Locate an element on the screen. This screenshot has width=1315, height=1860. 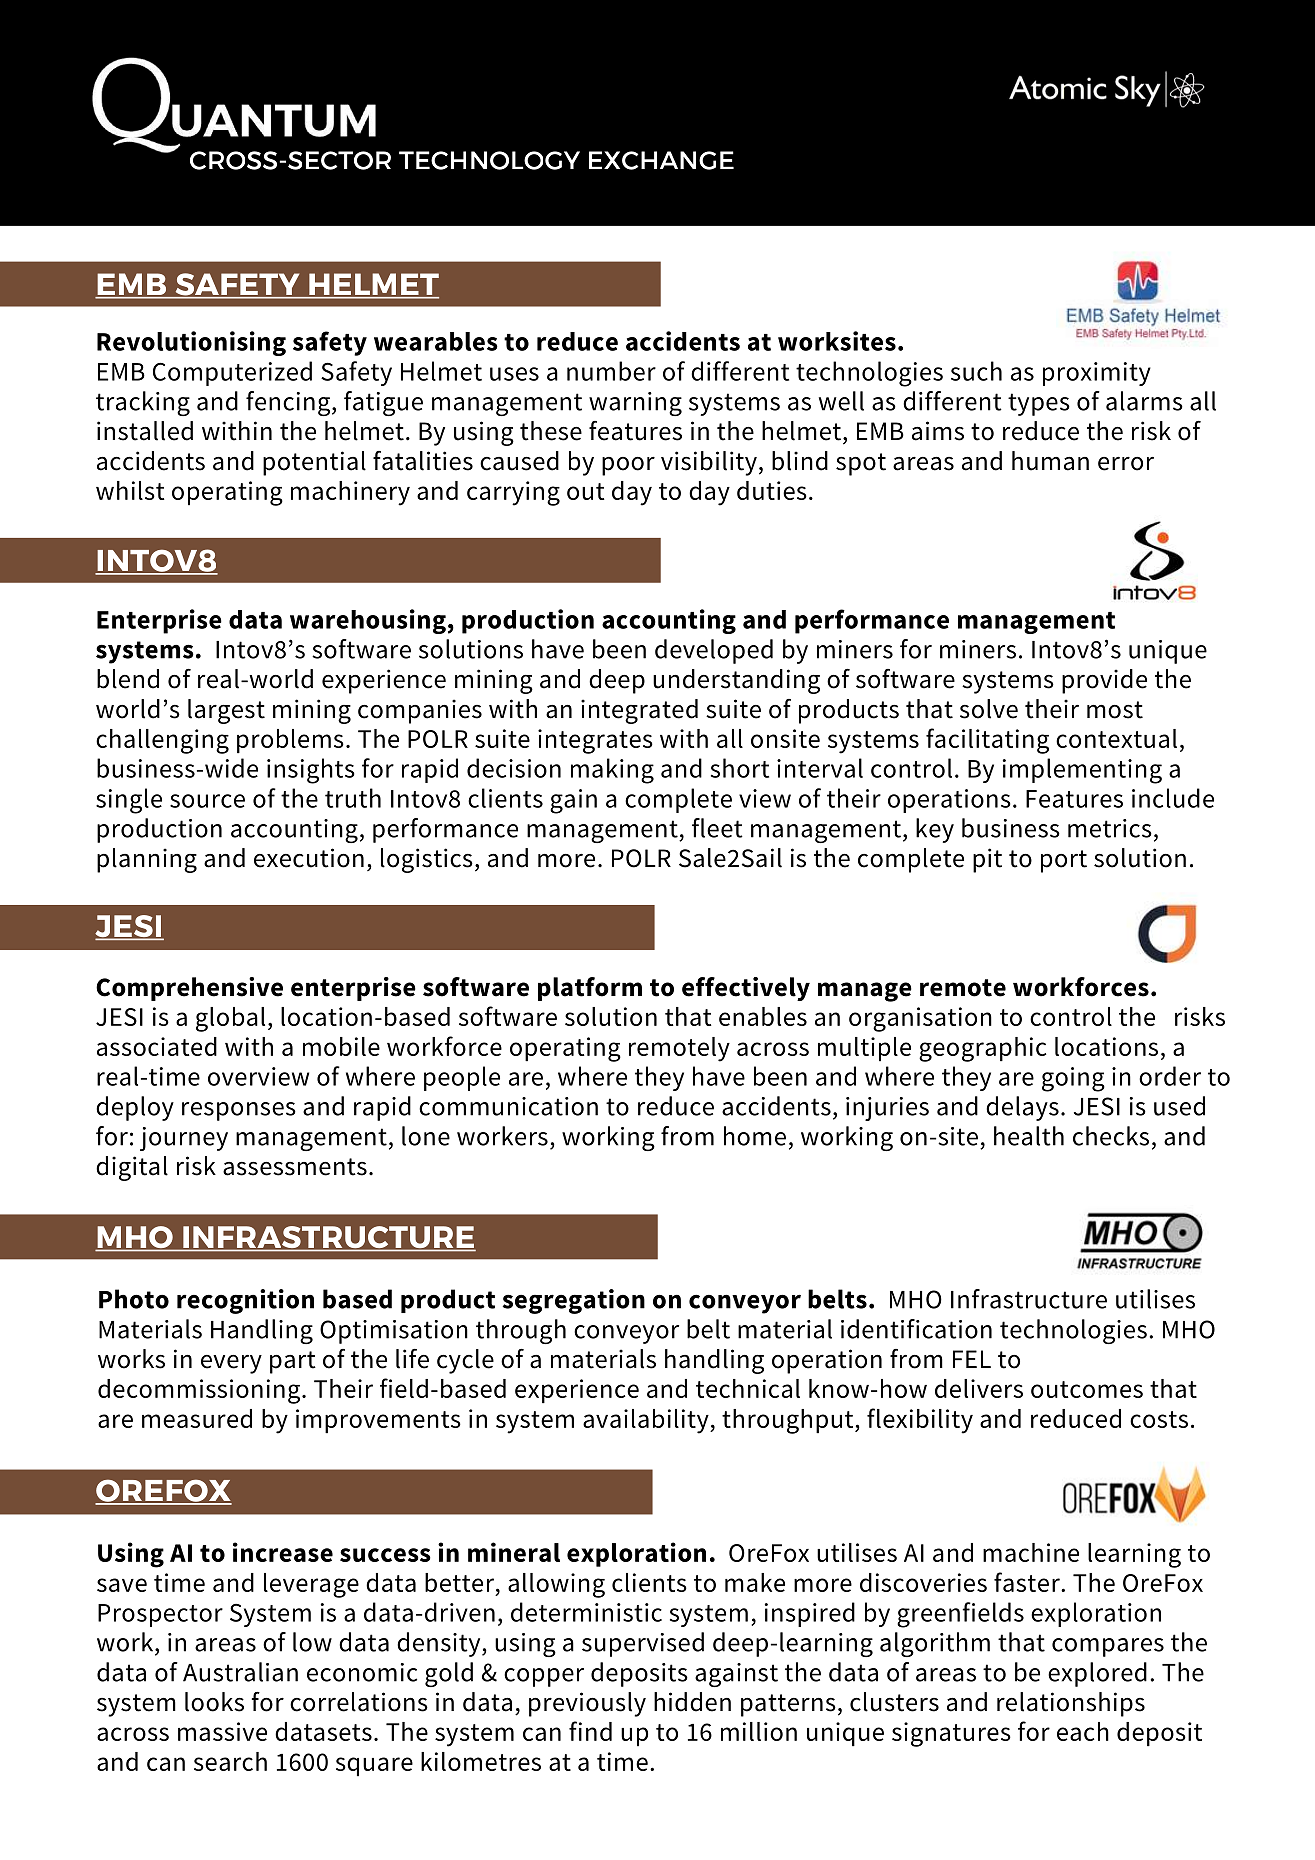
assessments is located at coordinates (295, 1167).
